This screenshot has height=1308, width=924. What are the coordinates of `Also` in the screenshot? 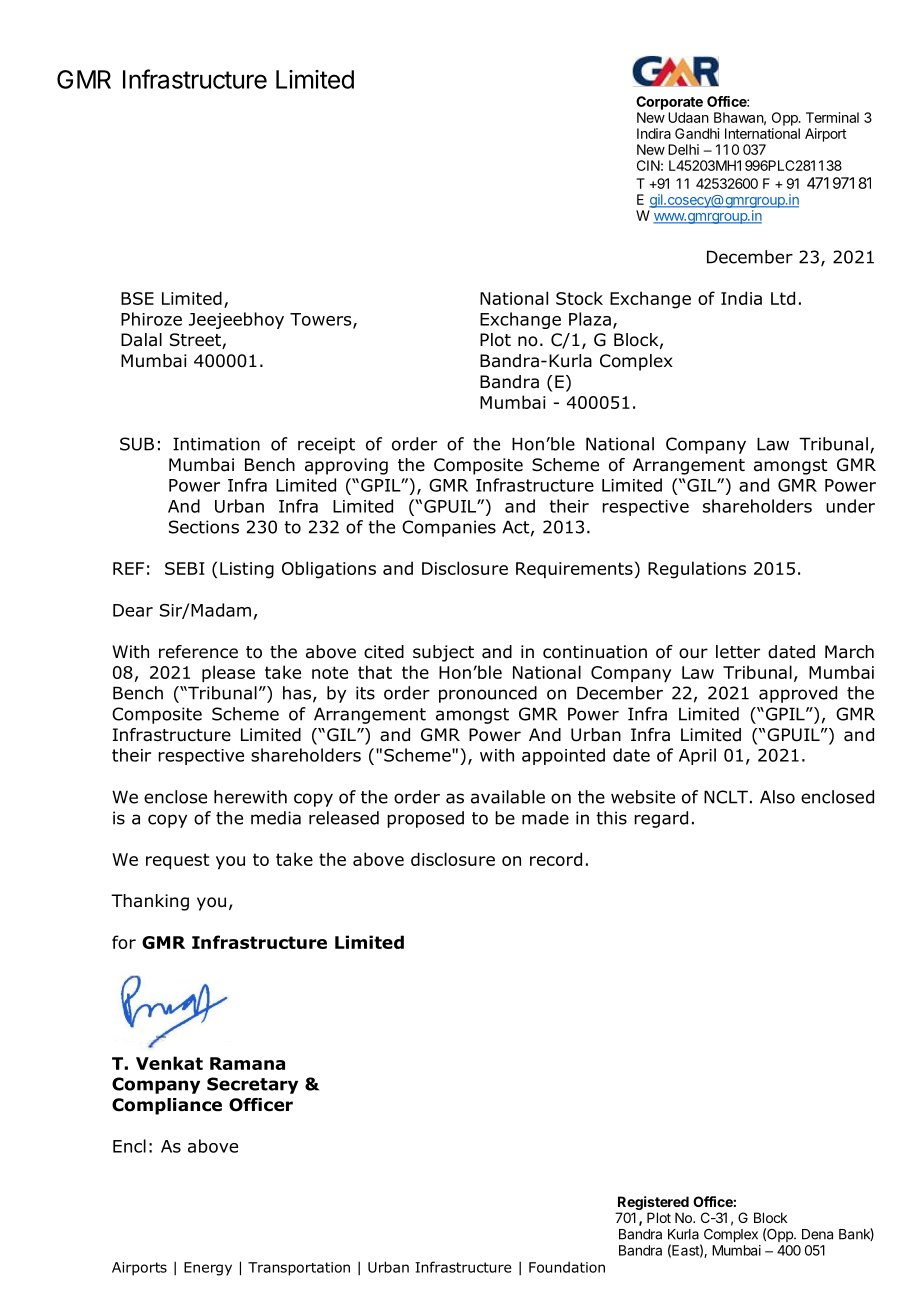 It's located at (777, 797).
